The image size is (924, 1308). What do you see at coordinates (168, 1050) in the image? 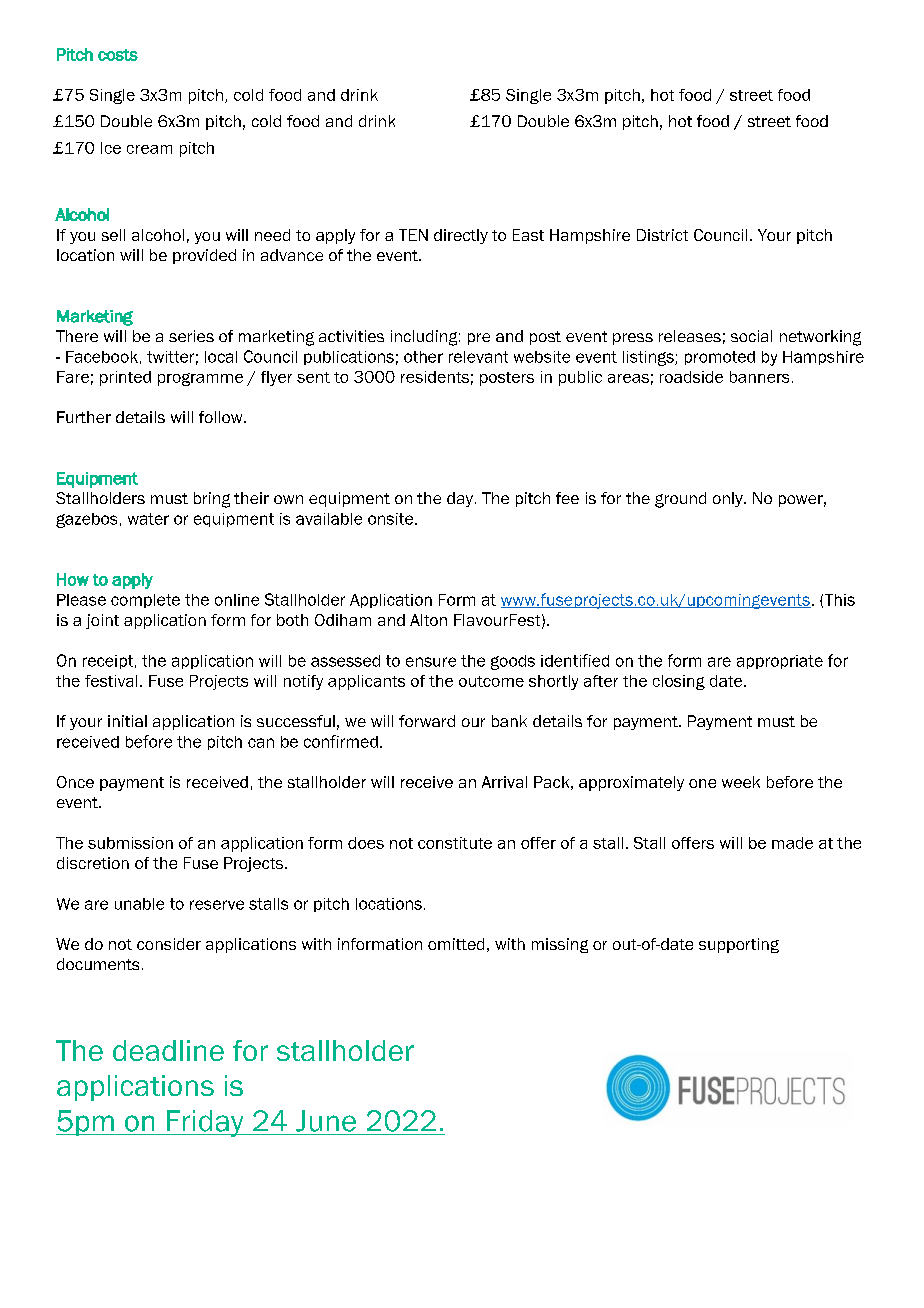
I see `deadline` at bounding box center [168, 1050].
